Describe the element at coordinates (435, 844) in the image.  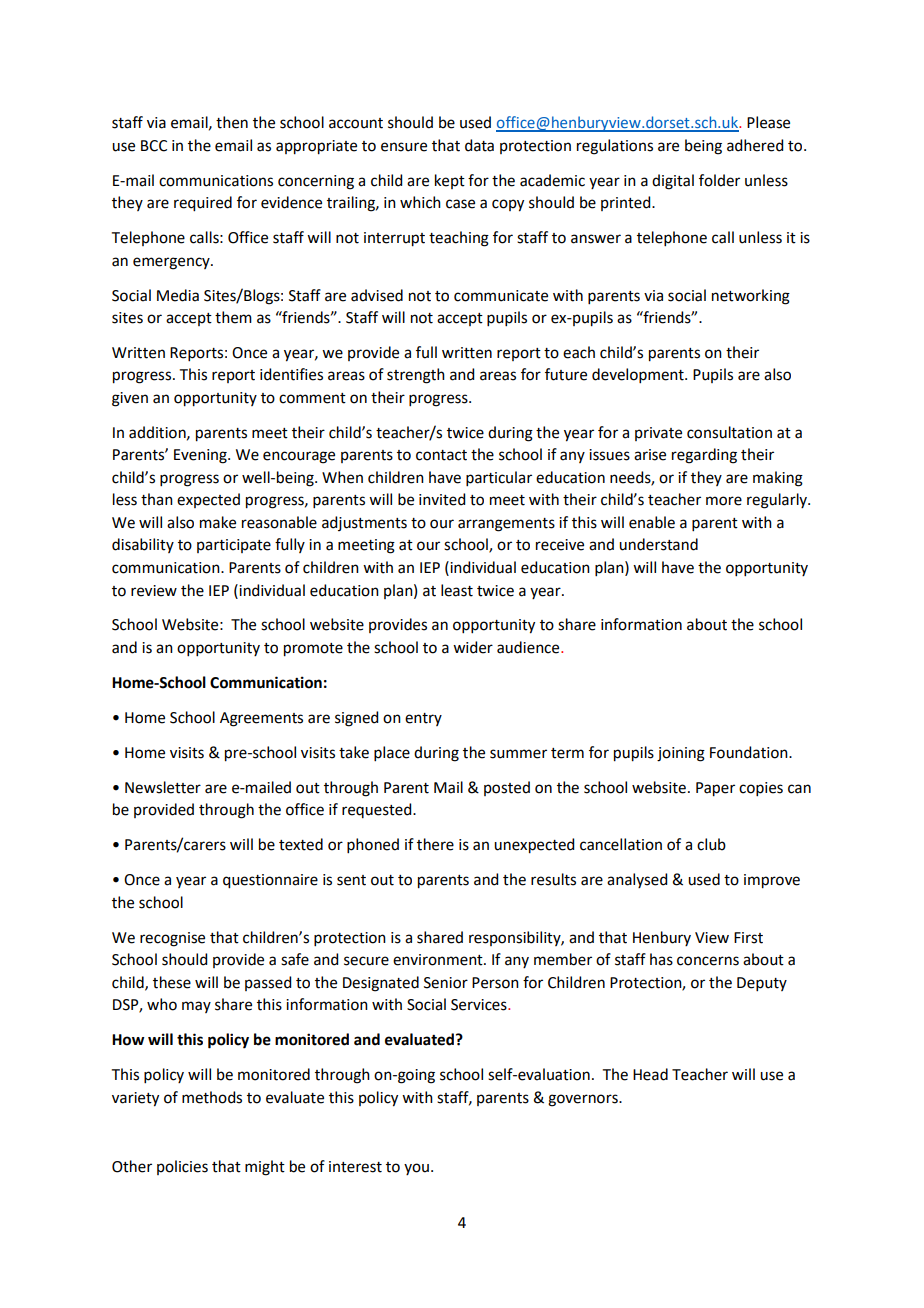
I see `there` at that location.
